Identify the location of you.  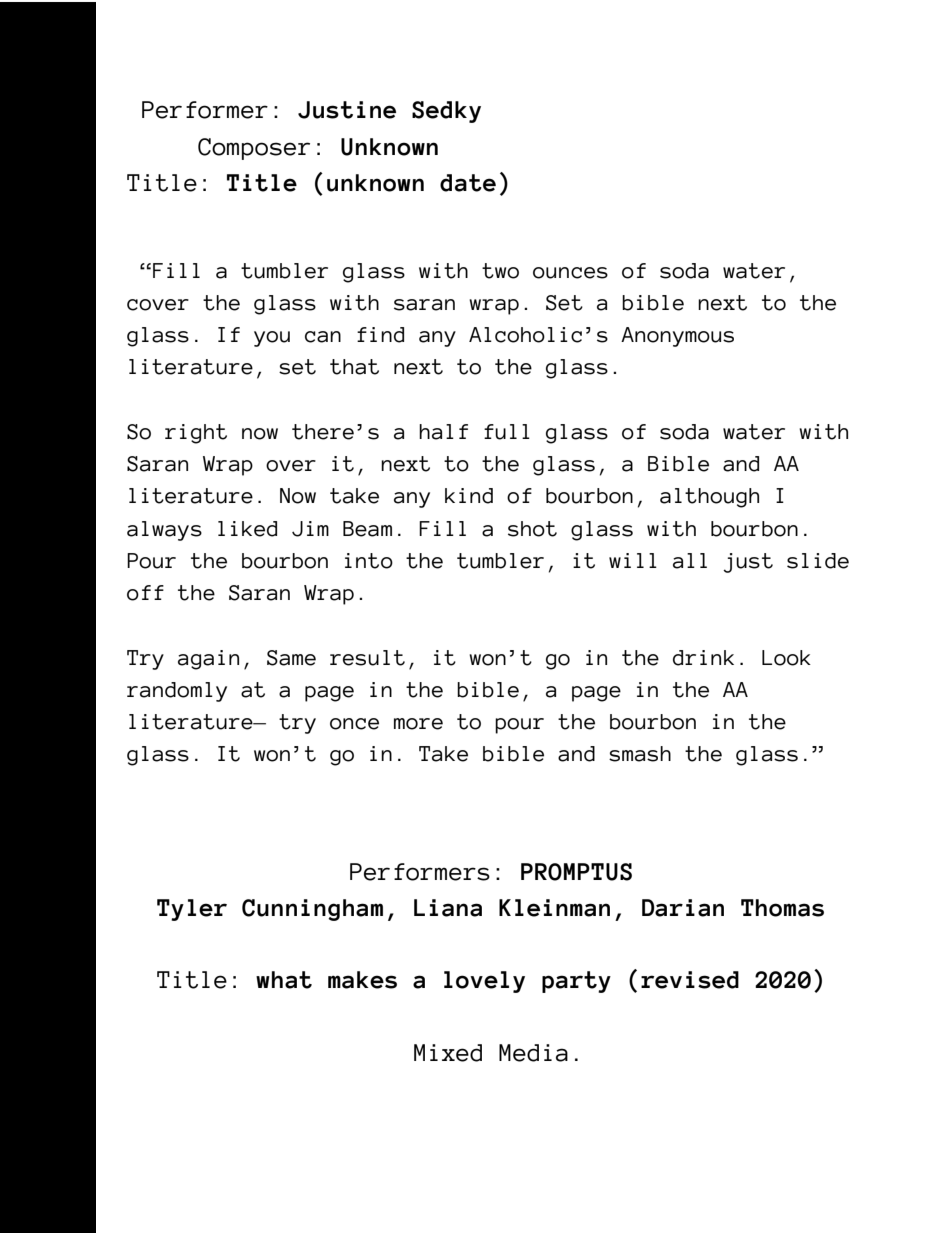
(272, 339).
